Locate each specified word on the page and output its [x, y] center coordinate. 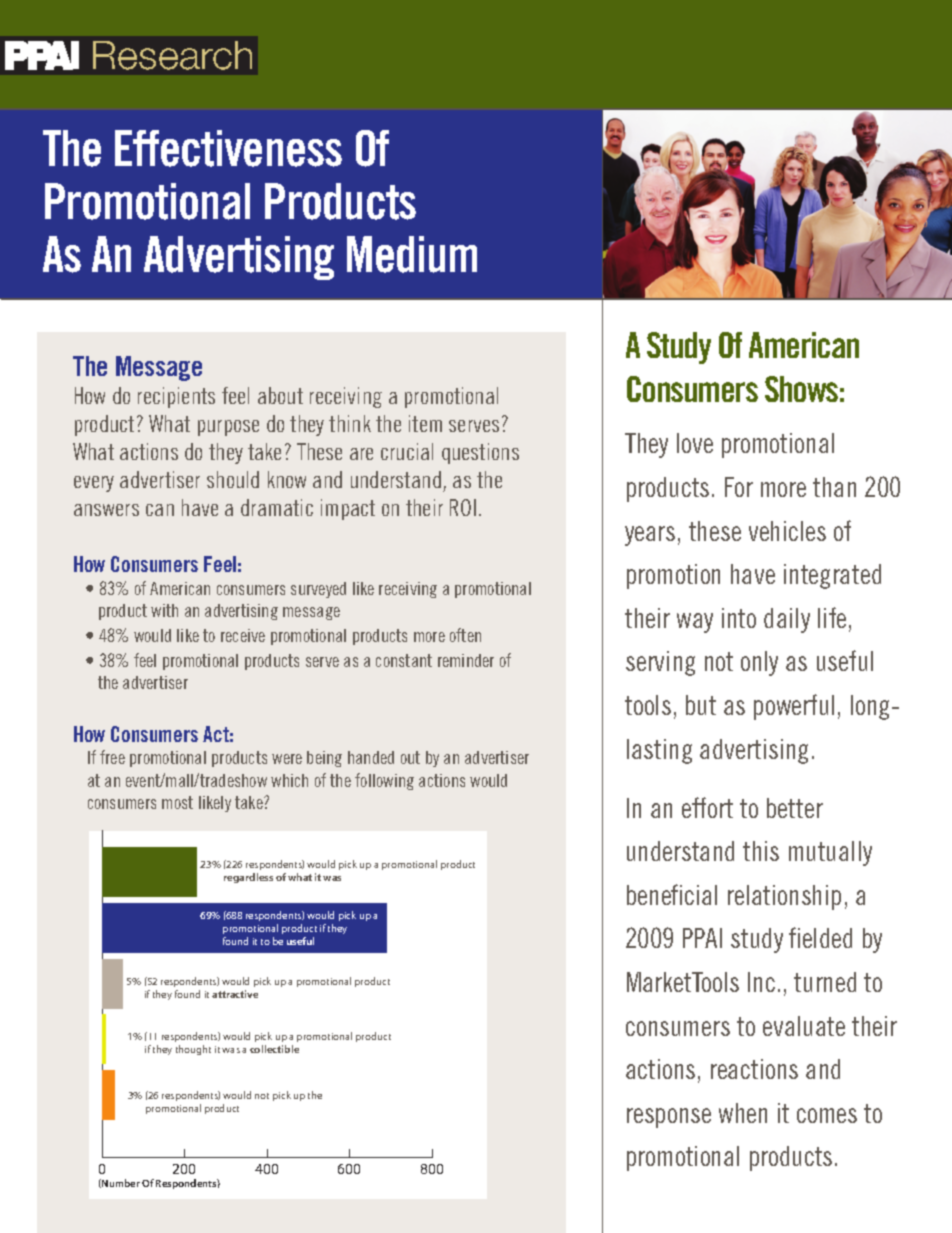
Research [172, 55]
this [761, 851]
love [695, 443]
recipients [176, 397]
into [739, 618]
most [177, 802]
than [834, 487]
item [425, 423]
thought [193, 1050]
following [384, 781]
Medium [412, 254]
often [465, 635]
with [164, 610]
